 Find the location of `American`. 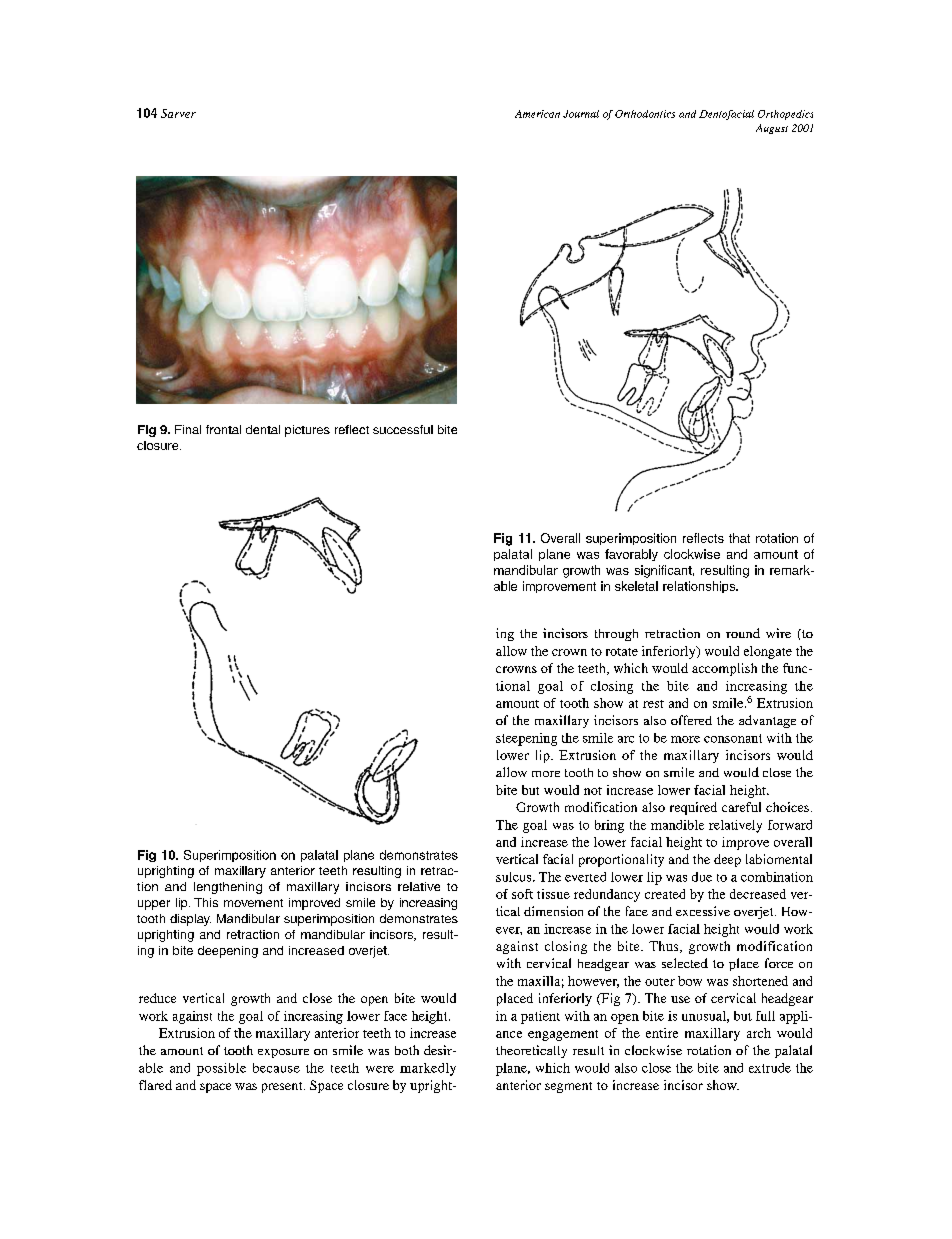

American is located at coordinates (537, 114).
